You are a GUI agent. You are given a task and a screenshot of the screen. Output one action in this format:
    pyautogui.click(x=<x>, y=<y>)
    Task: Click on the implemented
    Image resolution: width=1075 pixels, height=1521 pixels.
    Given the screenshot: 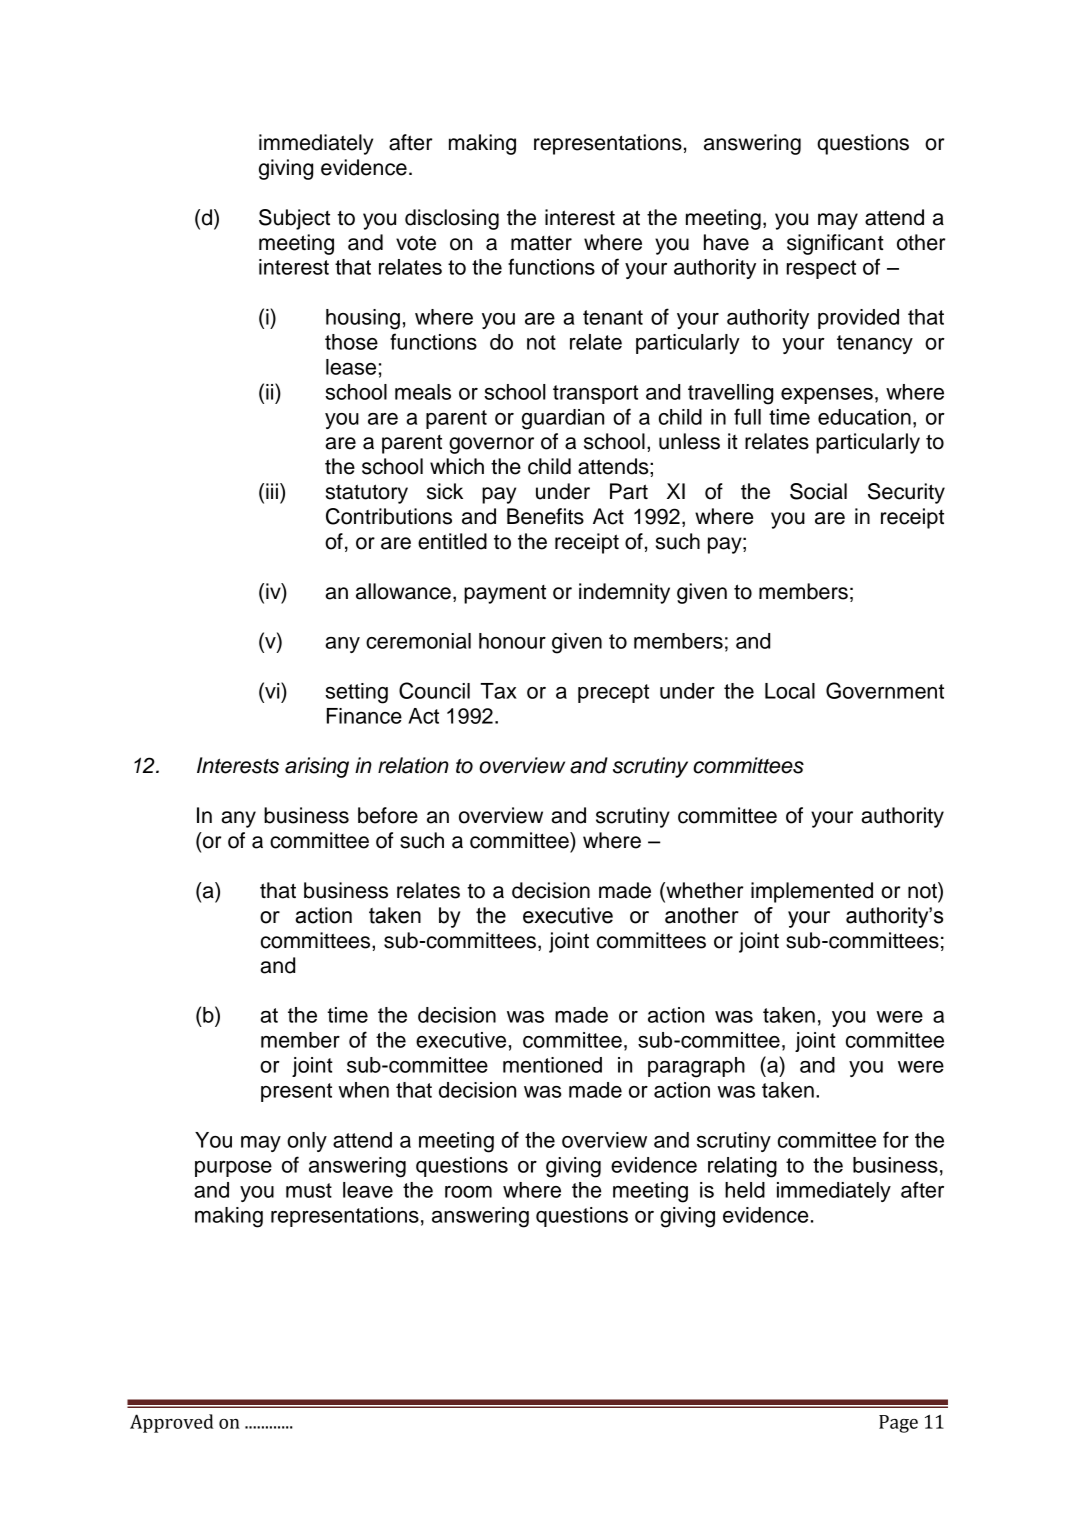 What is the action you would take?
    pyautogui.click(x=812, y=892)
